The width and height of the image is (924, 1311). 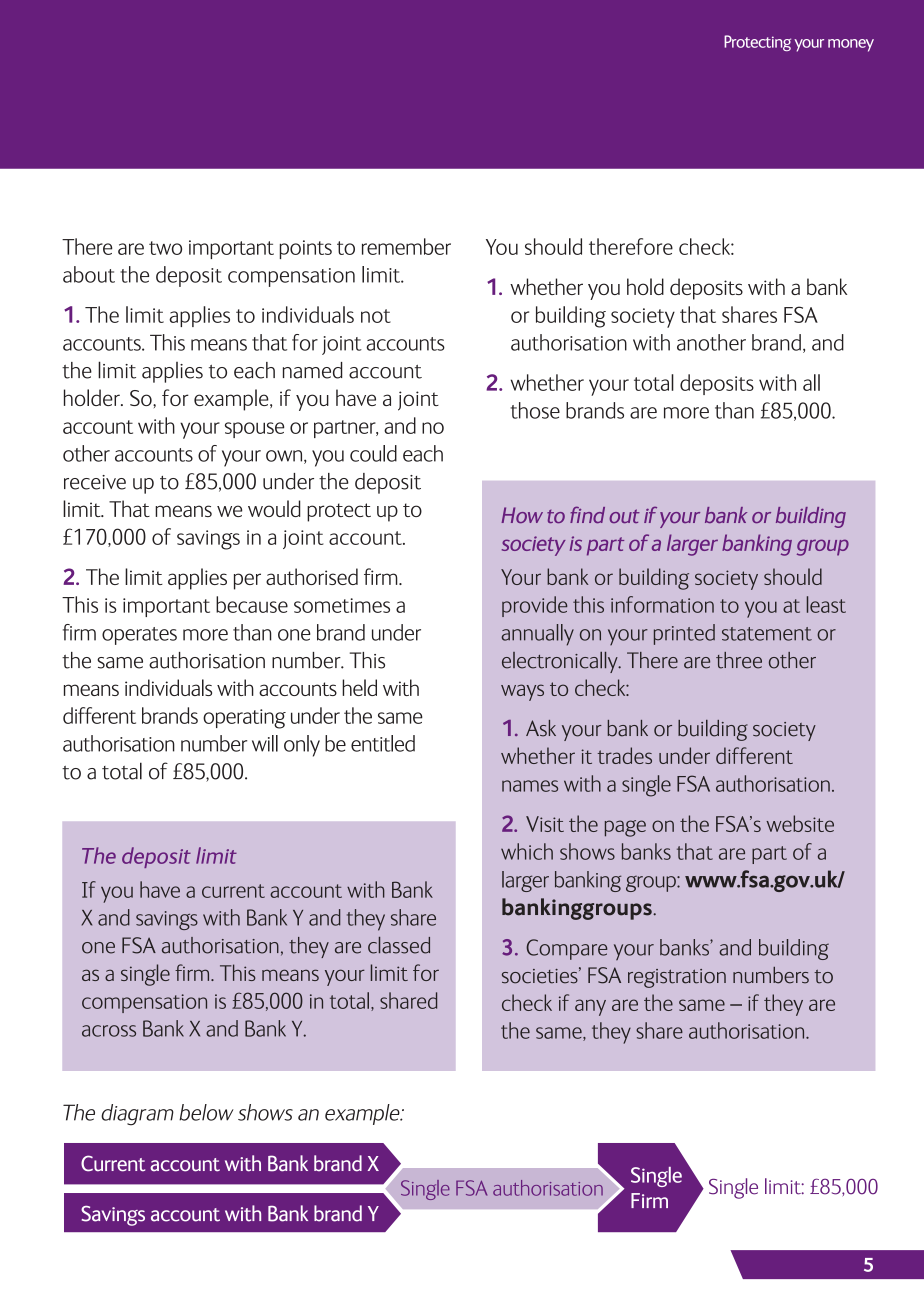 I want to click on below, so click(x=206, y=1112).
